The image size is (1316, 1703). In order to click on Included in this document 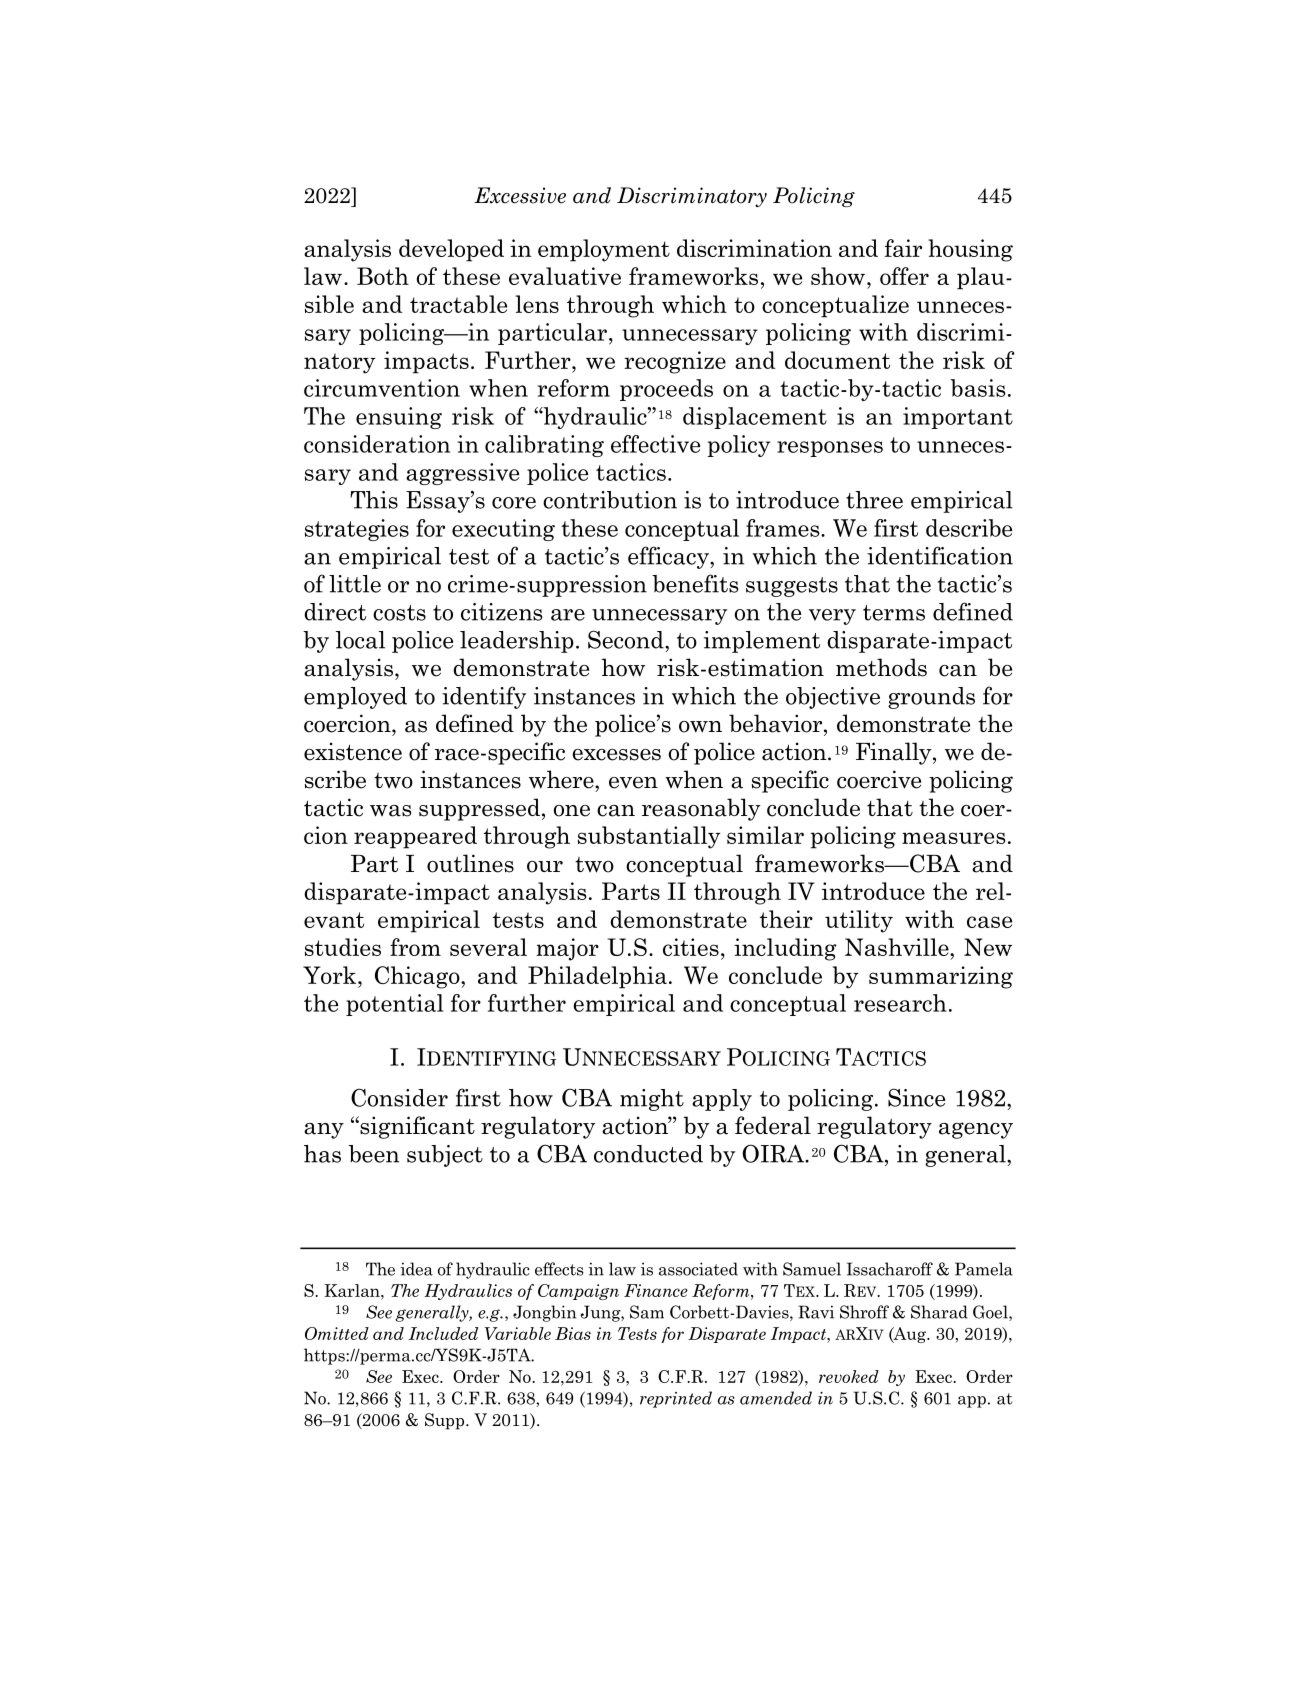, I will do `click(443, 1333)`.
